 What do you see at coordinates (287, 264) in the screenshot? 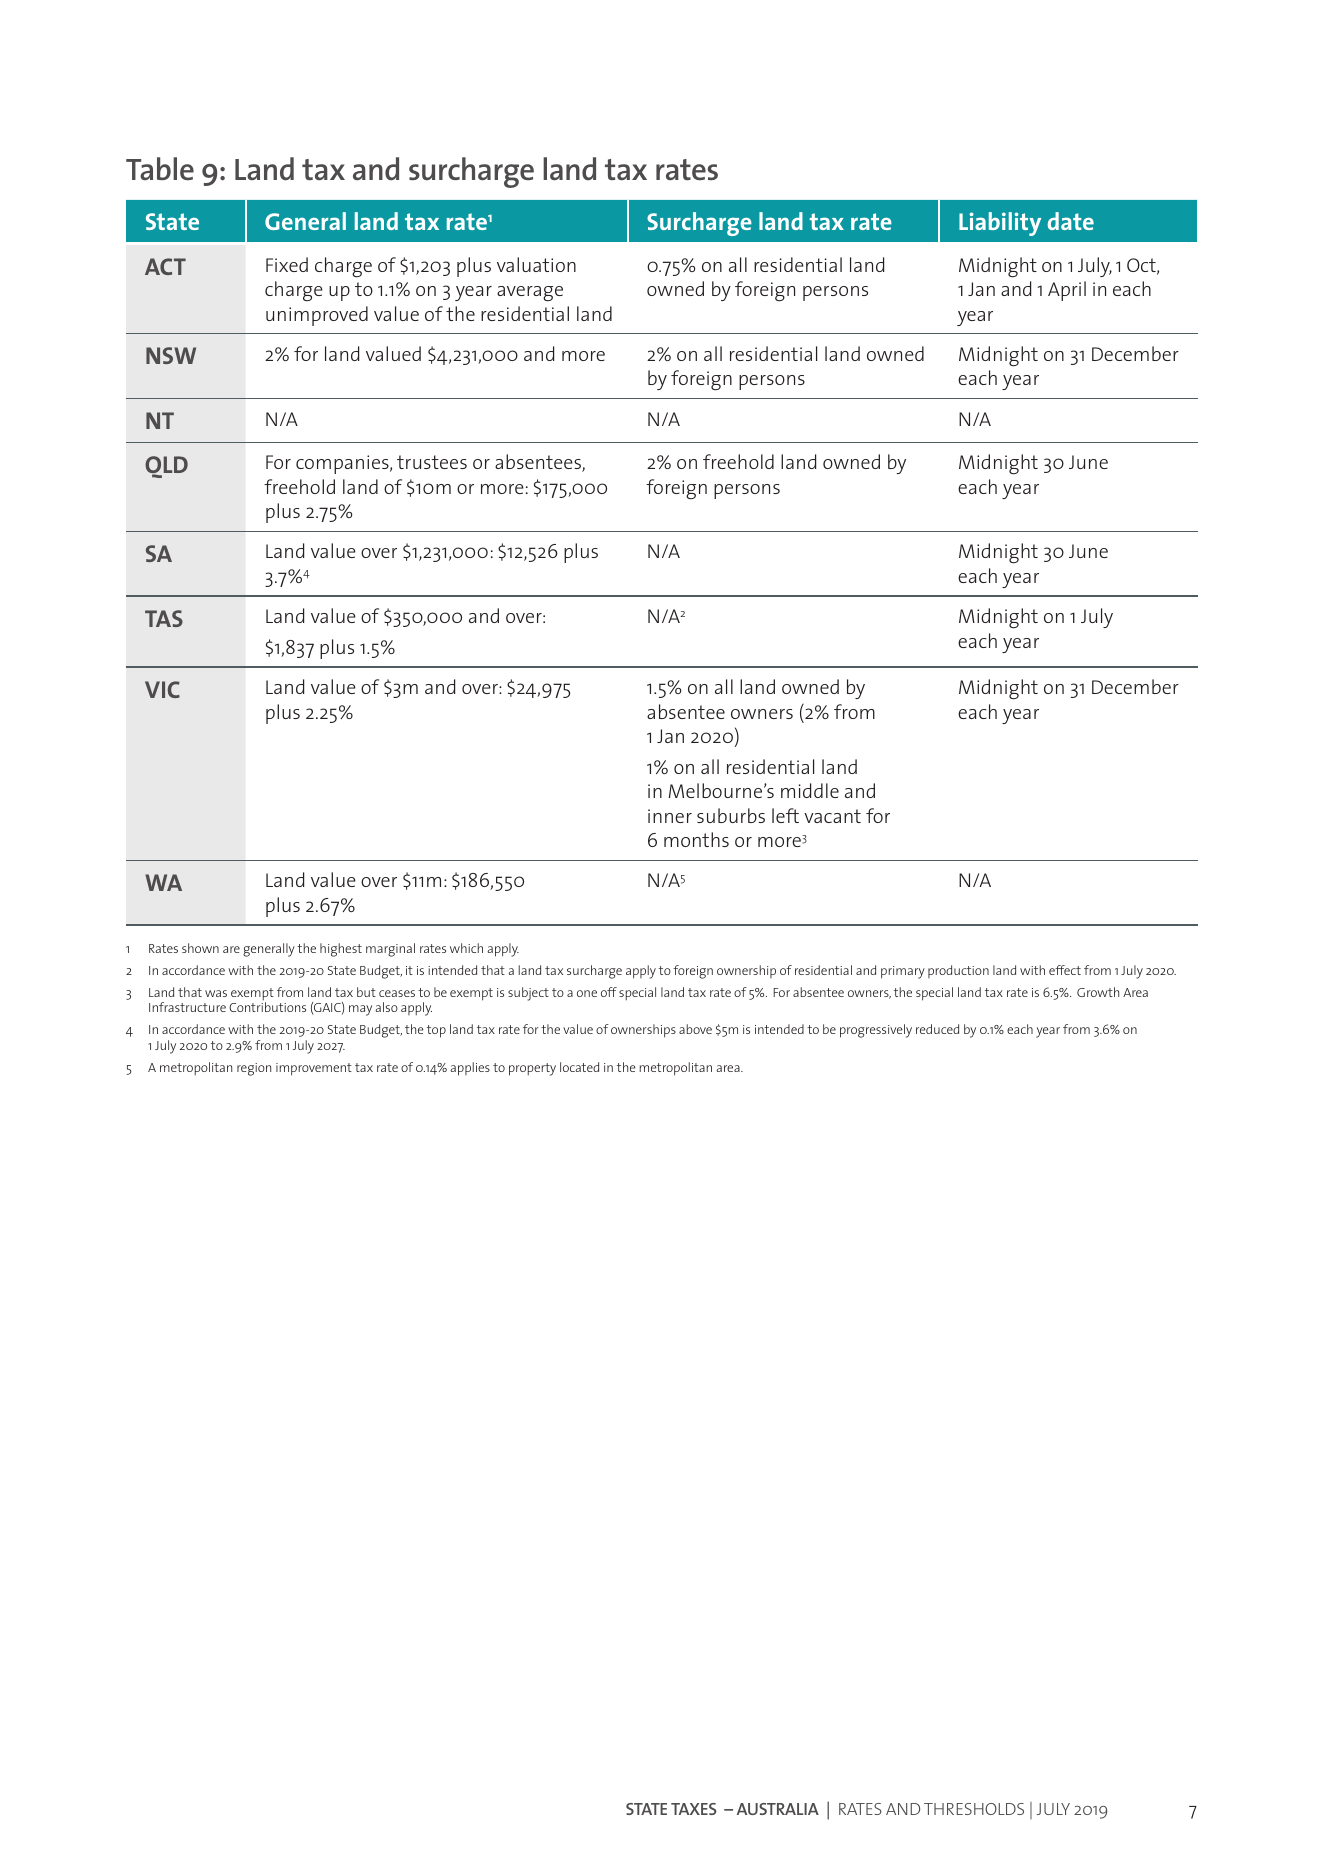
I see `Fixed` at bounding box center [287, 264].
